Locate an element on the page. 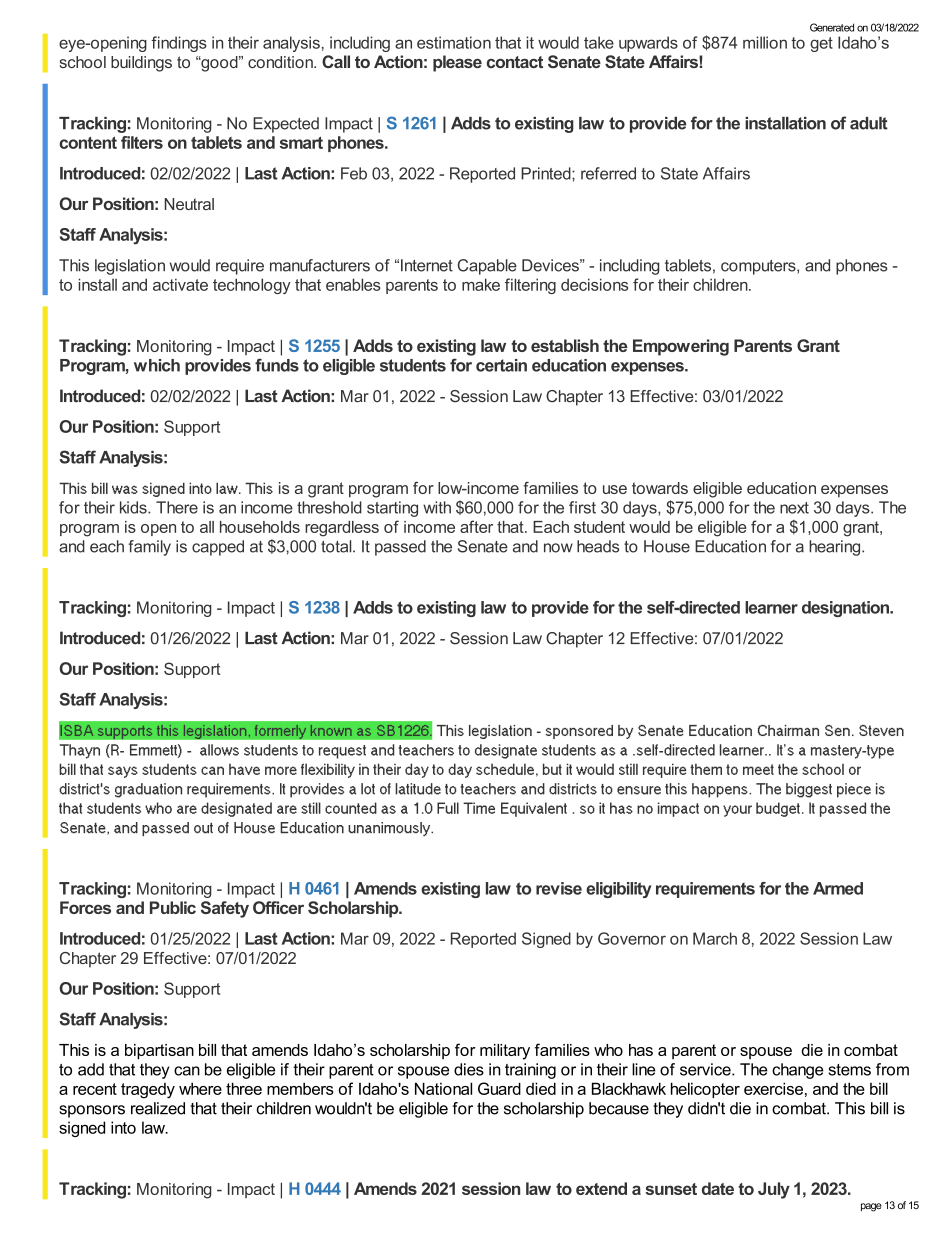 The image size is (952, 1233). revise is located at coordinates (559, 888).
